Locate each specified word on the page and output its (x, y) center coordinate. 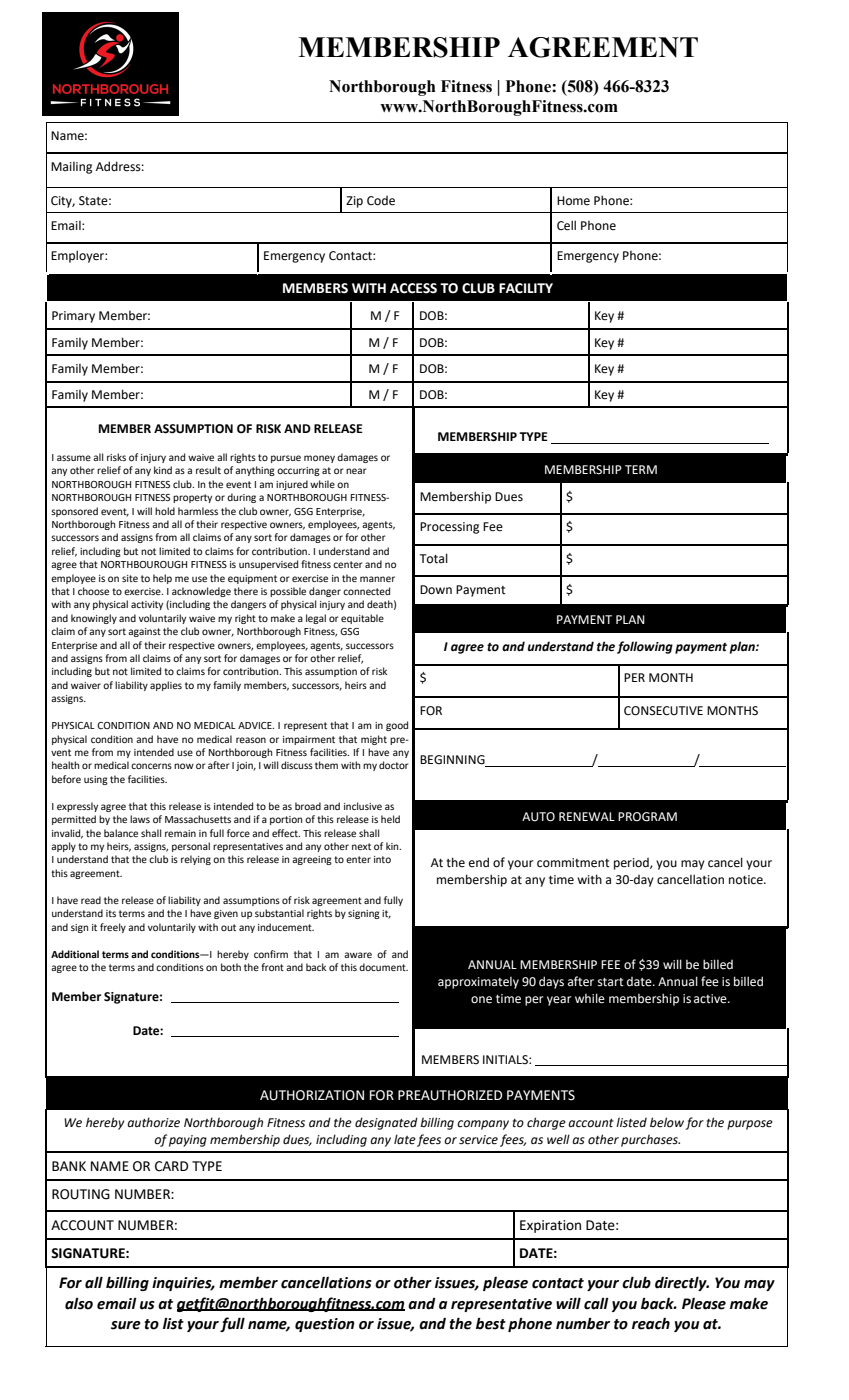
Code (381, 201)
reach (651, 1324)
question (325, 1325)
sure (126, 1325)
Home (573, 201)
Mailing (71, 168)
